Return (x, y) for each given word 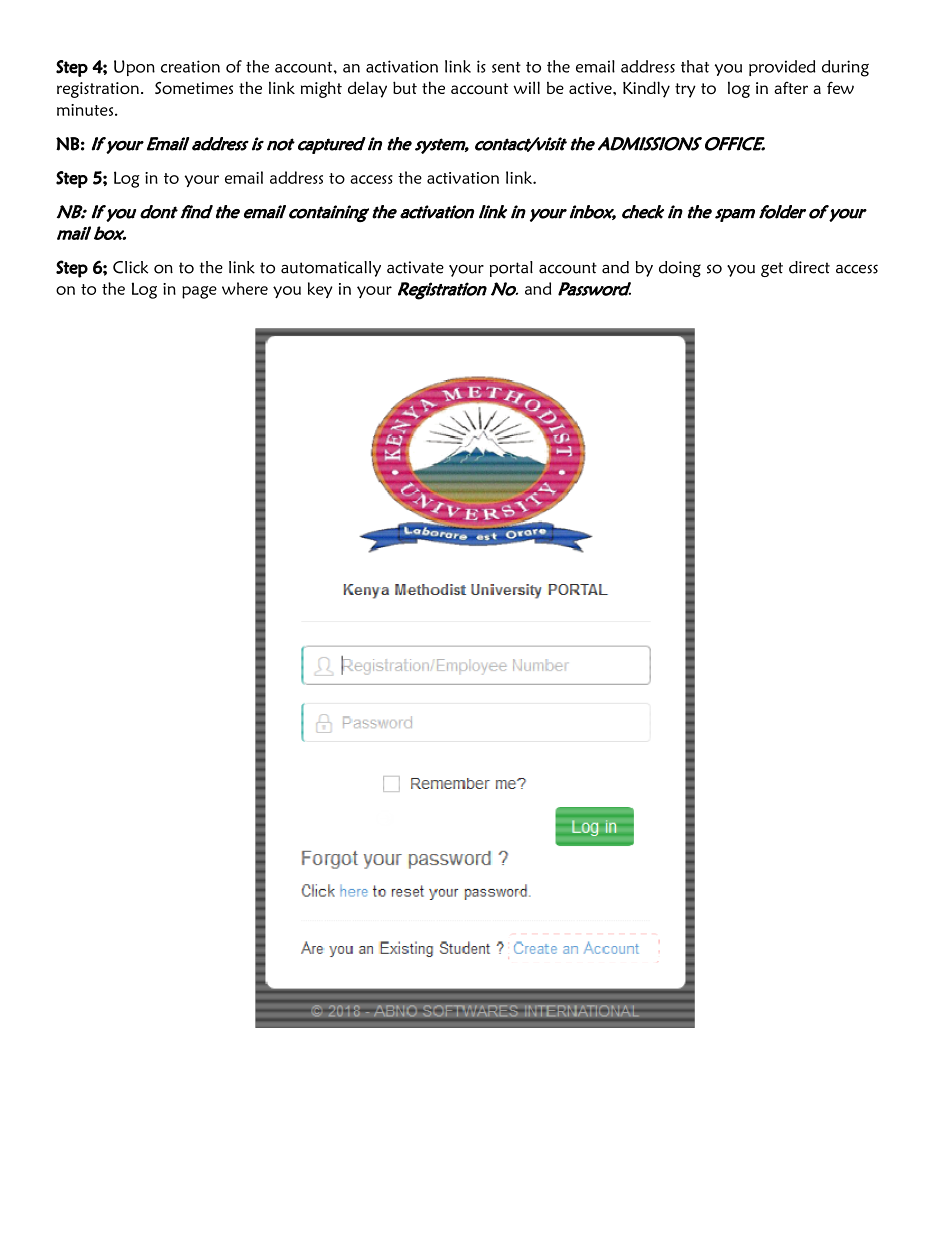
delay (367, 89)
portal (511, 269)
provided (782, 68)
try (685, 90)
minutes (86, 110)
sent (506, 67)
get (772, 269)
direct (809, 267)
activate (415, 267)
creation (190, 66)
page (199, 292)
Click (130, 267)
